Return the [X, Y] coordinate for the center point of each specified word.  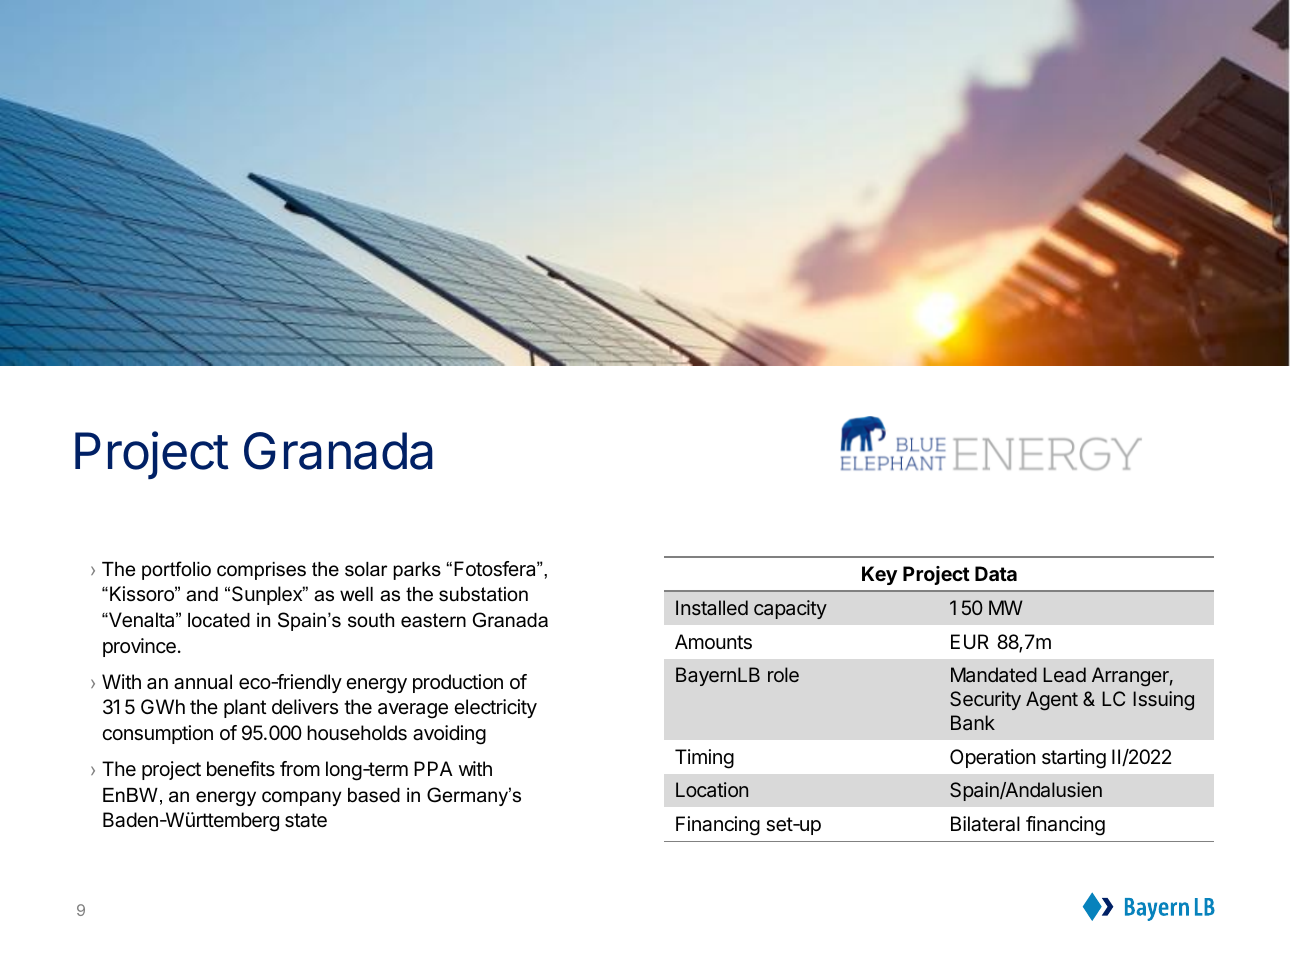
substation [483, 594]
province [139, 647]
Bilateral [985, 824]
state [306, 820]
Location [712, 789]
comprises [261, 571]
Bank [973, 722]
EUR [970, 642]
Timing [704, 759]
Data [996, 573]
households [357, 733]
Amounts [713, 642]
